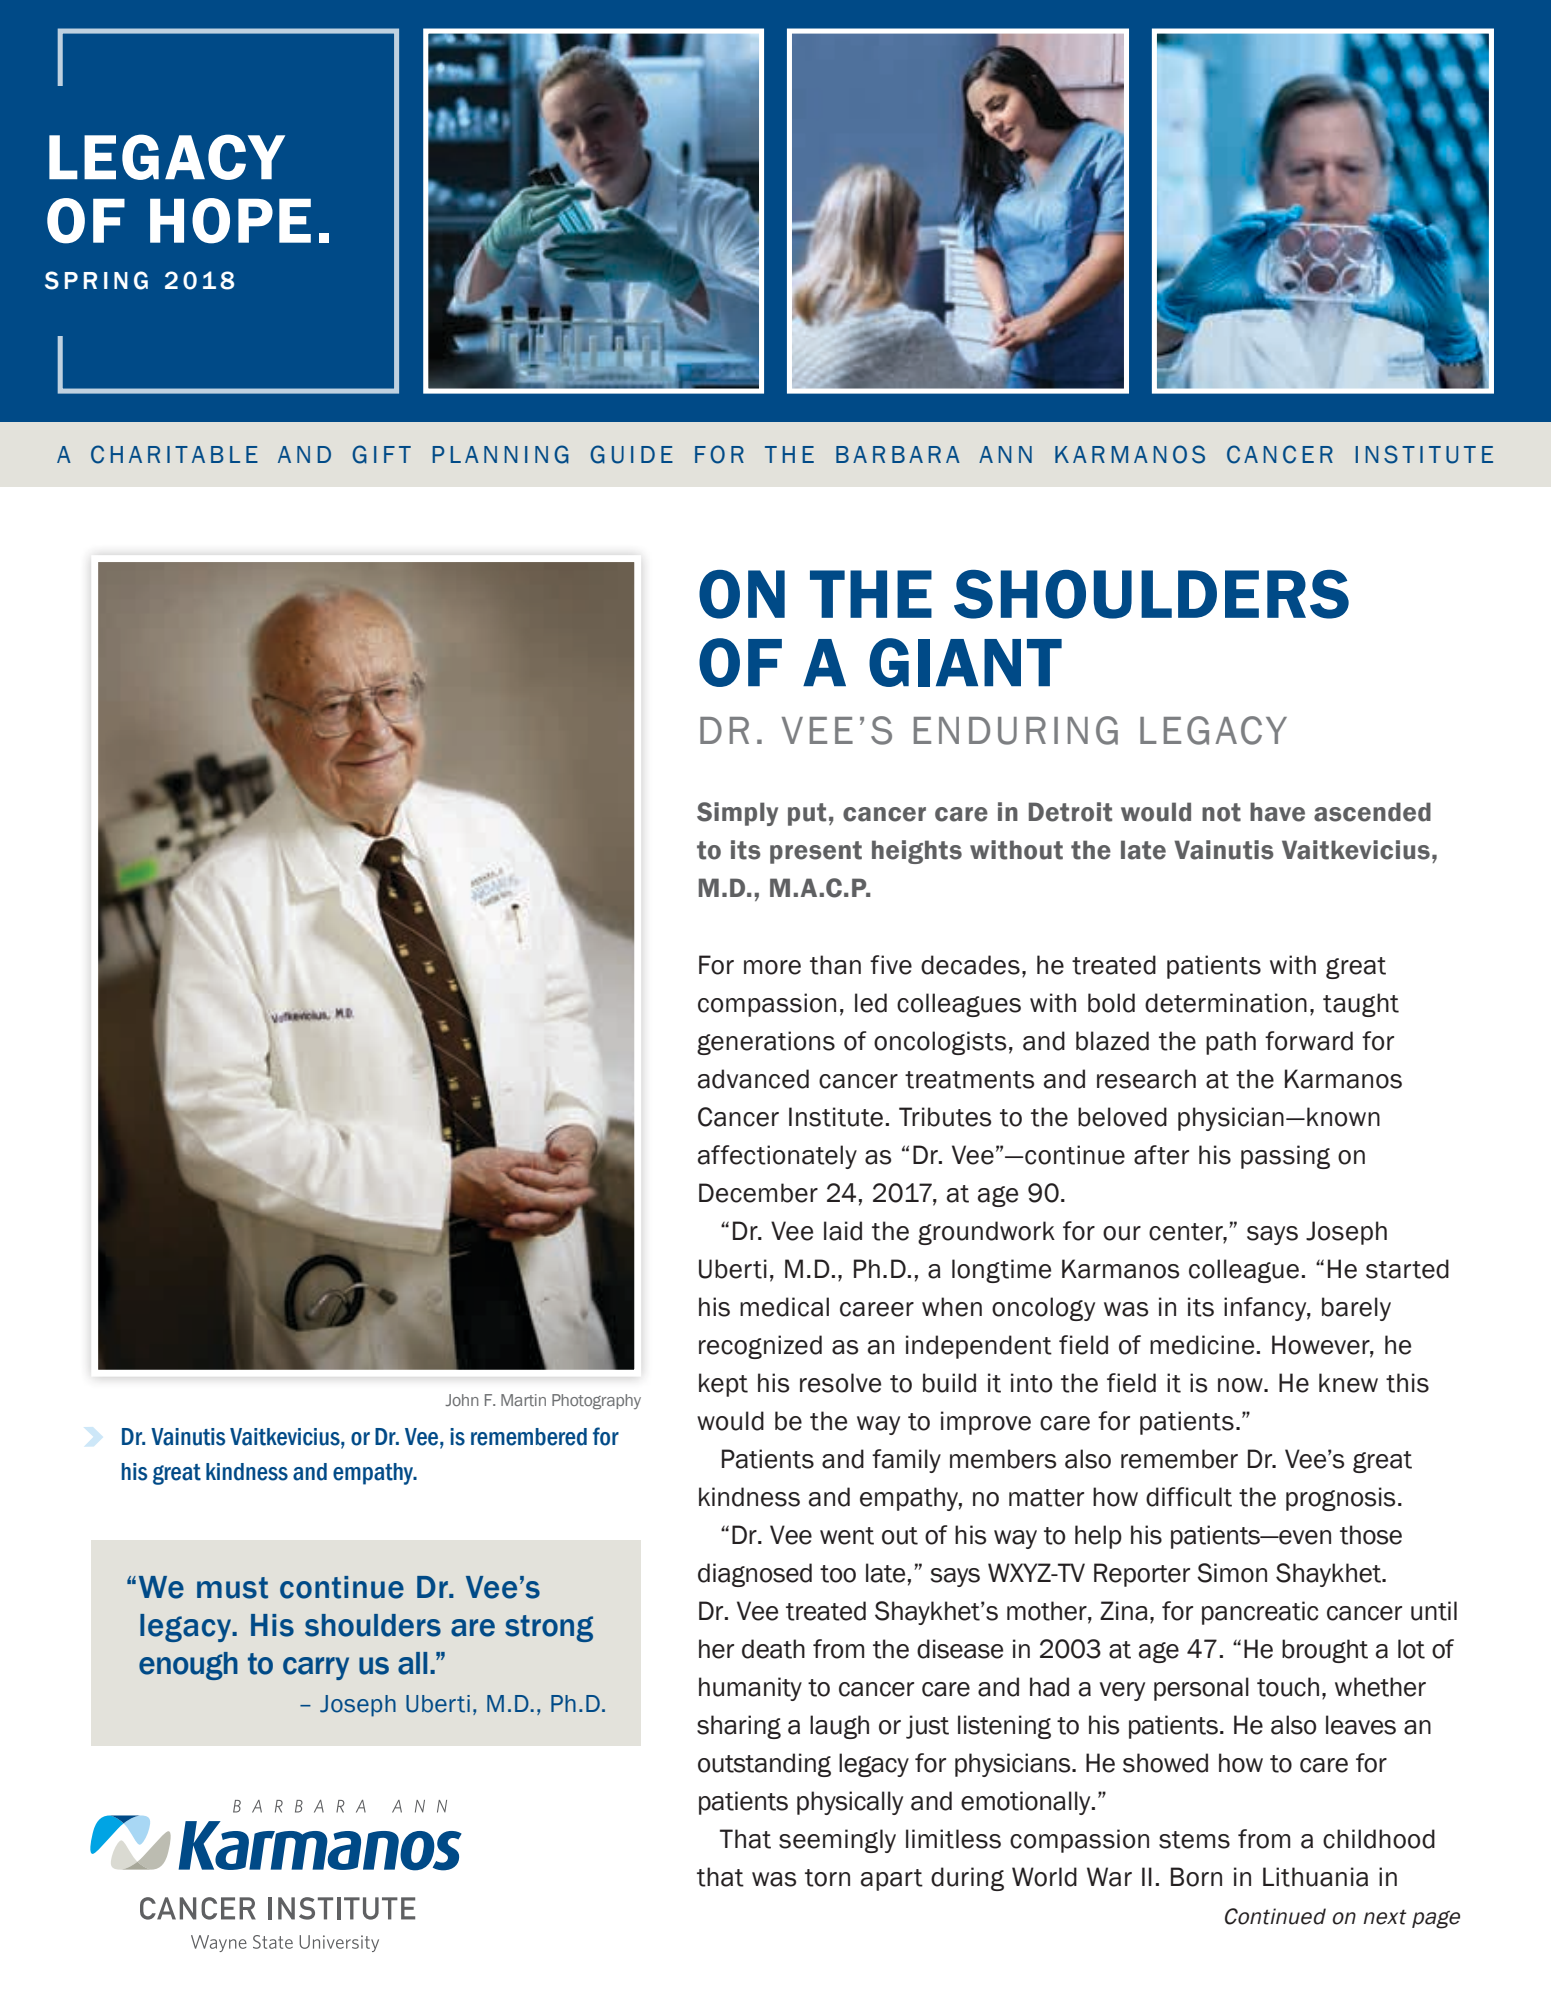  I want to click on HOPE, so click(230, 221).
